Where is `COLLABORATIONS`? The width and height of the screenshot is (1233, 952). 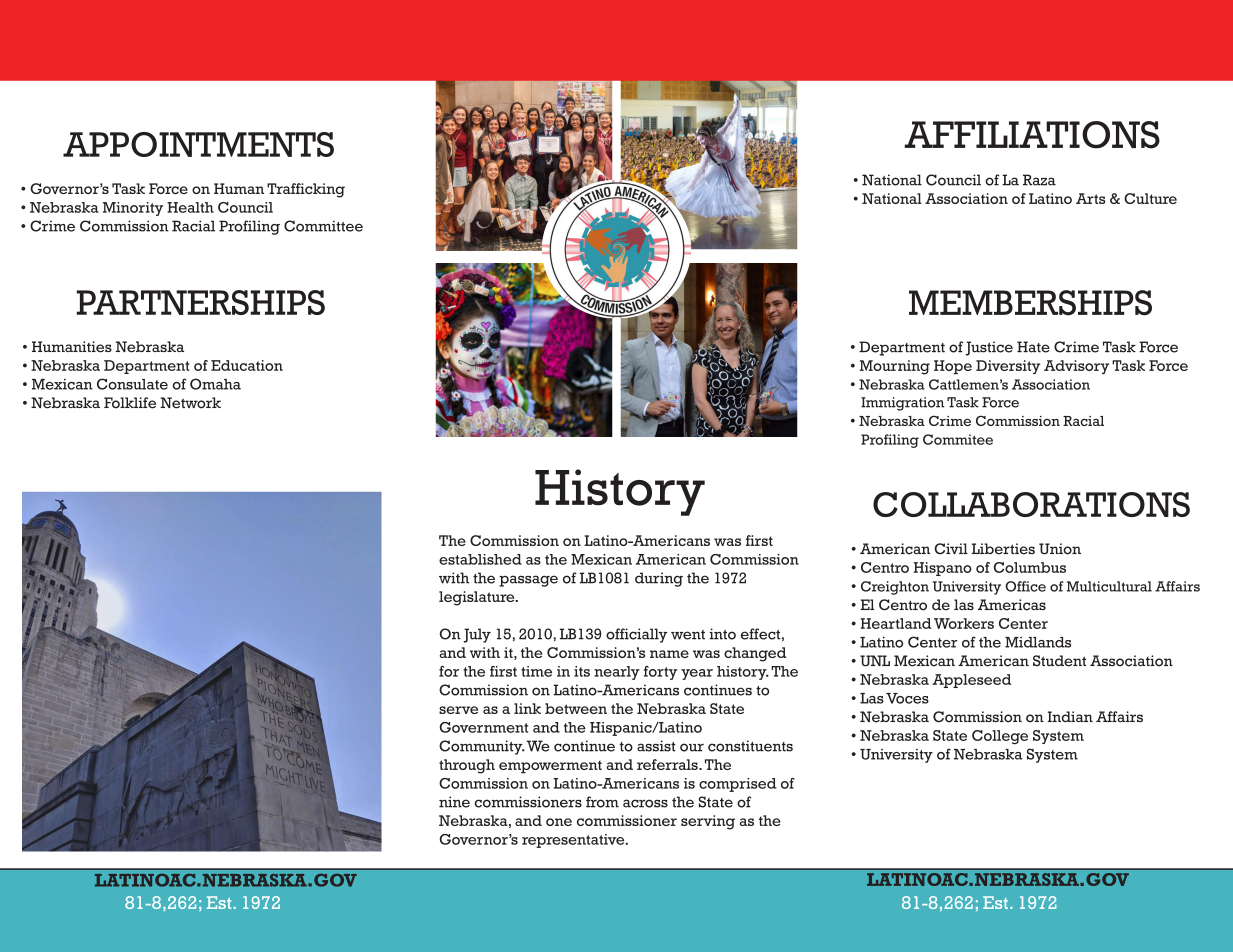 COLLABORATIONS is located at coordinates (1031, 504).
